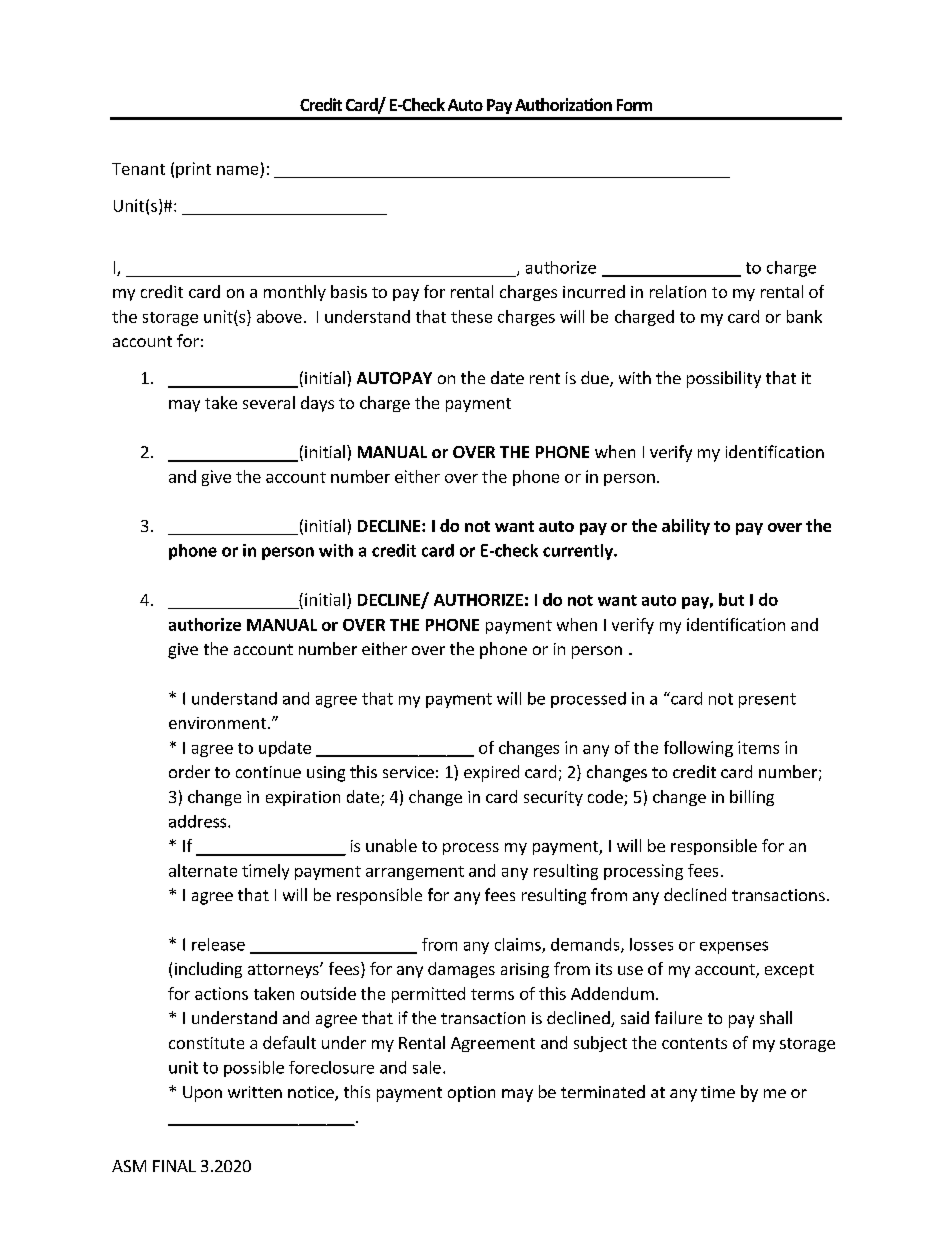 This screenshot has width=952, height=1233. I want to click on environment, so click(217, 723).
